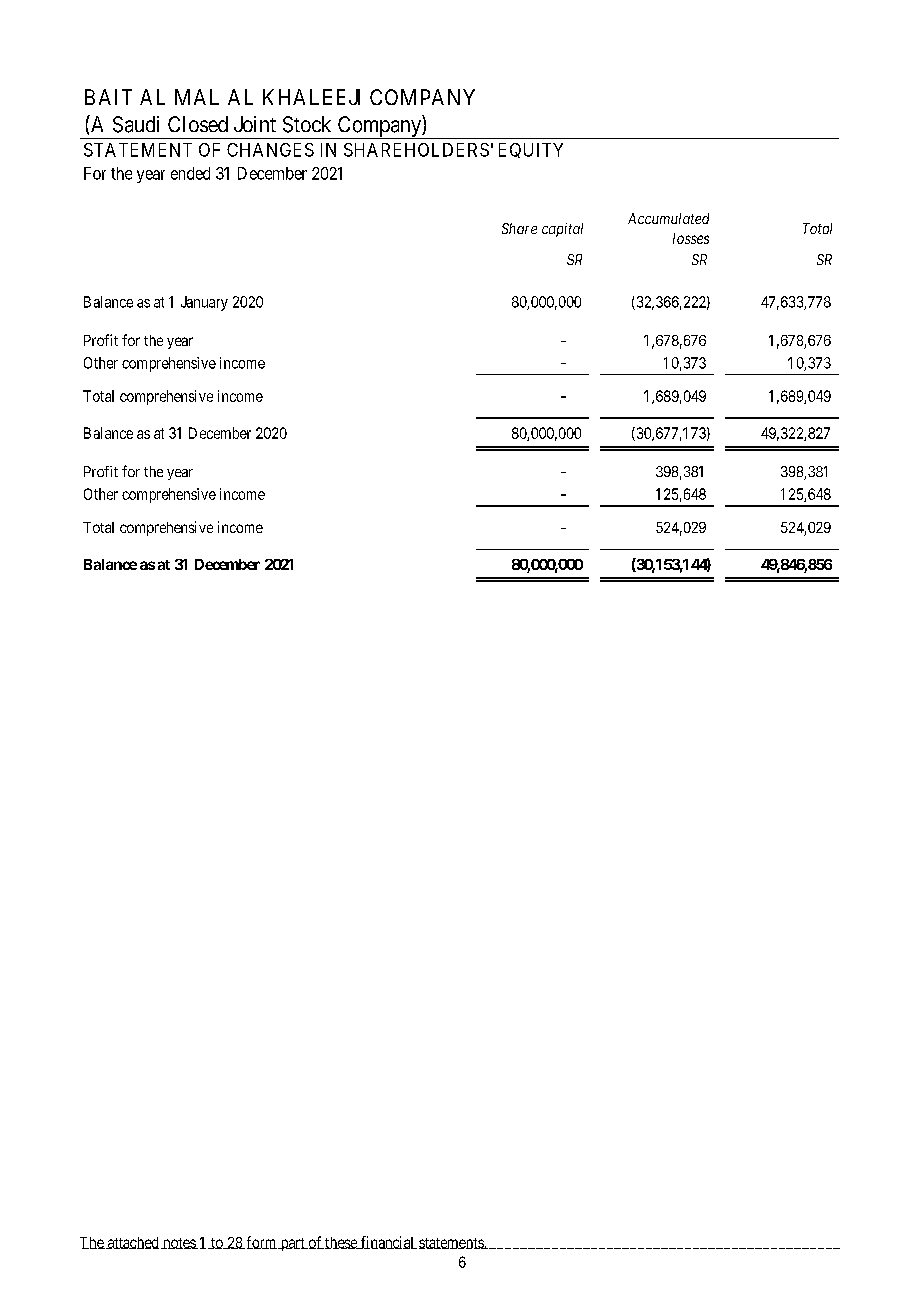 The height and width of the screenshot is (1308, 924). I want to click on Closed, so click(198, 124).
